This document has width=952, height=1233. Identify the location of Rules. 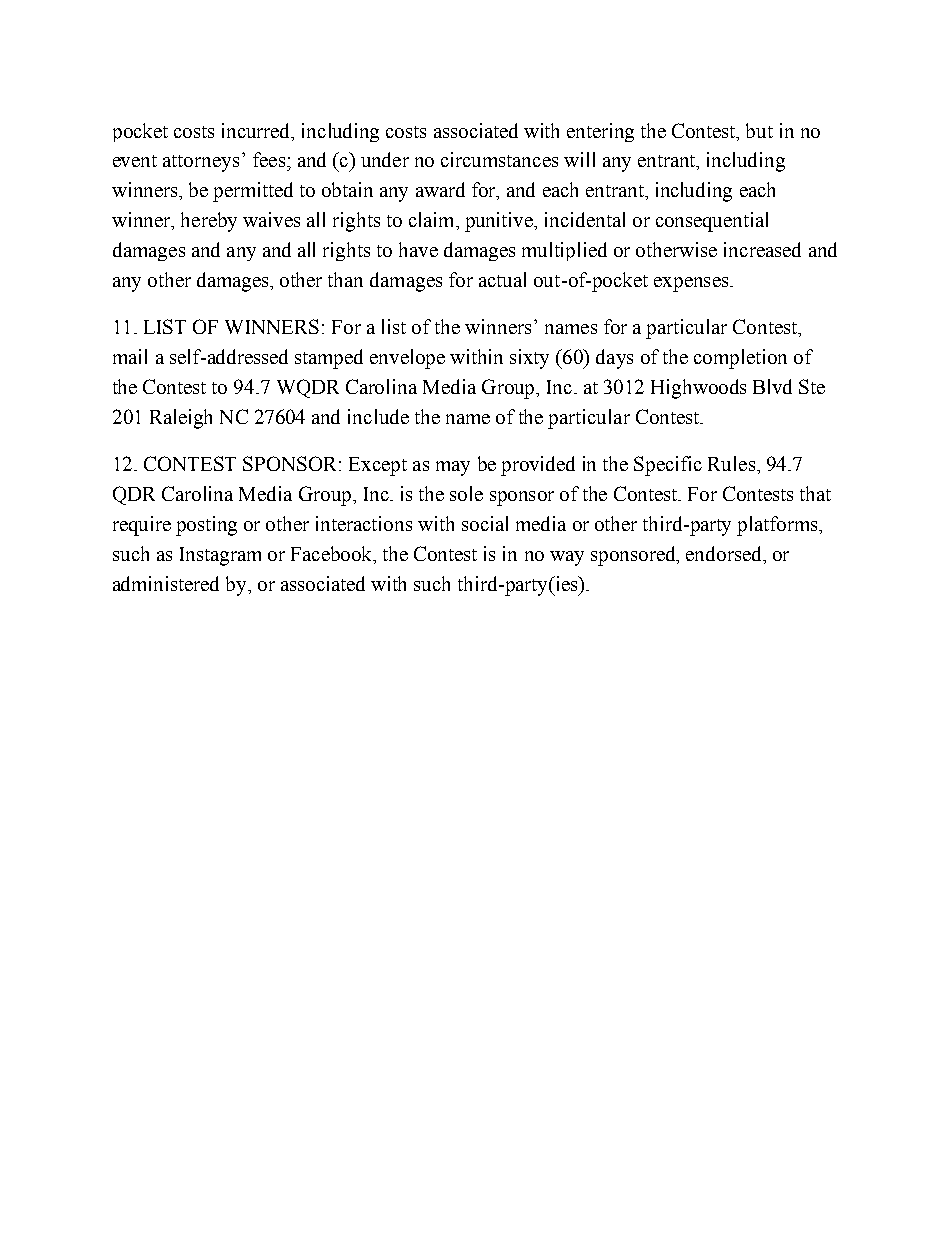
(731, 463).
